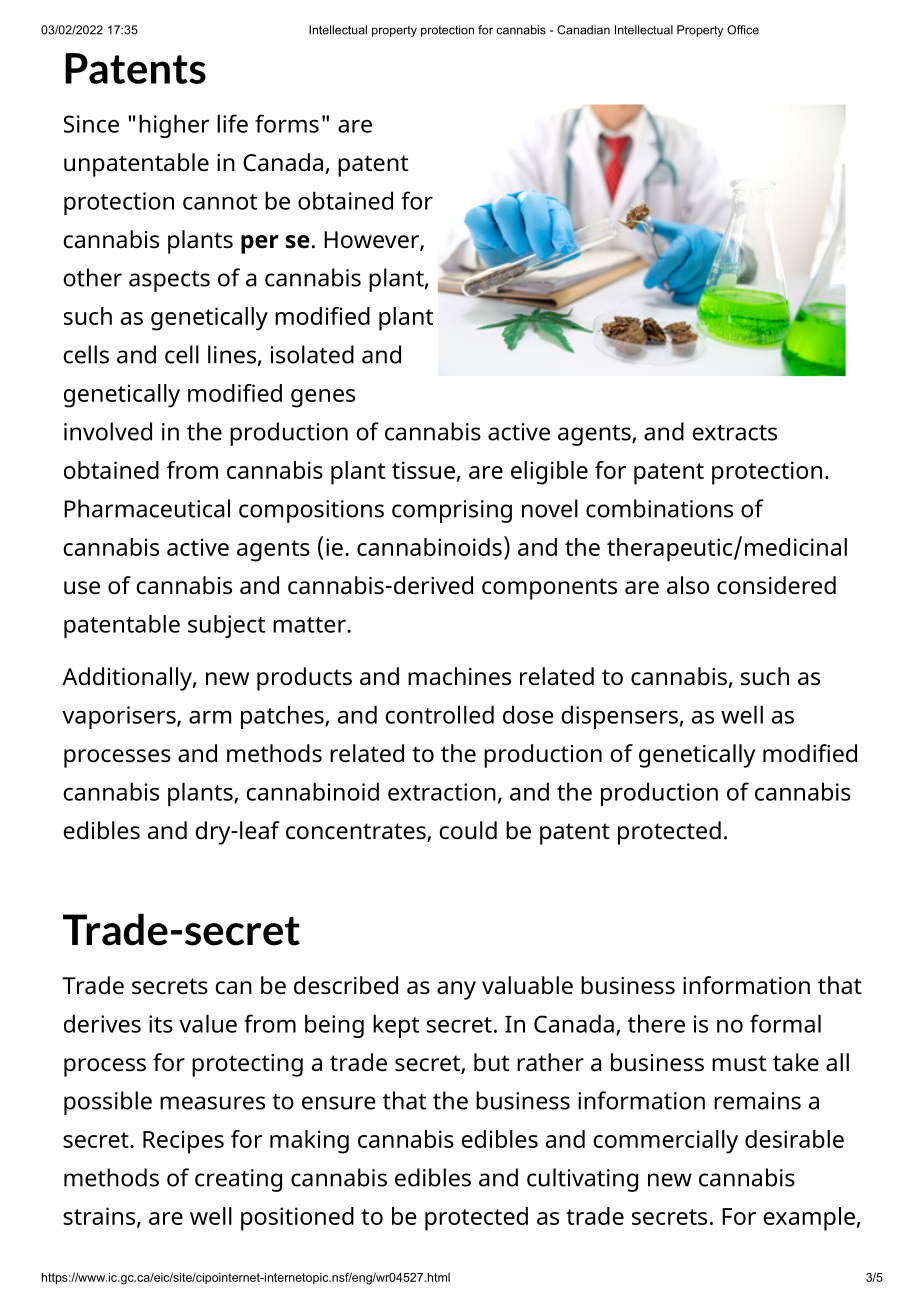 The width and height of the image is (924, 1308). What do you see at coordinates (619, 717) in the image?
I see `dispensers` at bounding box center [619, 717].
